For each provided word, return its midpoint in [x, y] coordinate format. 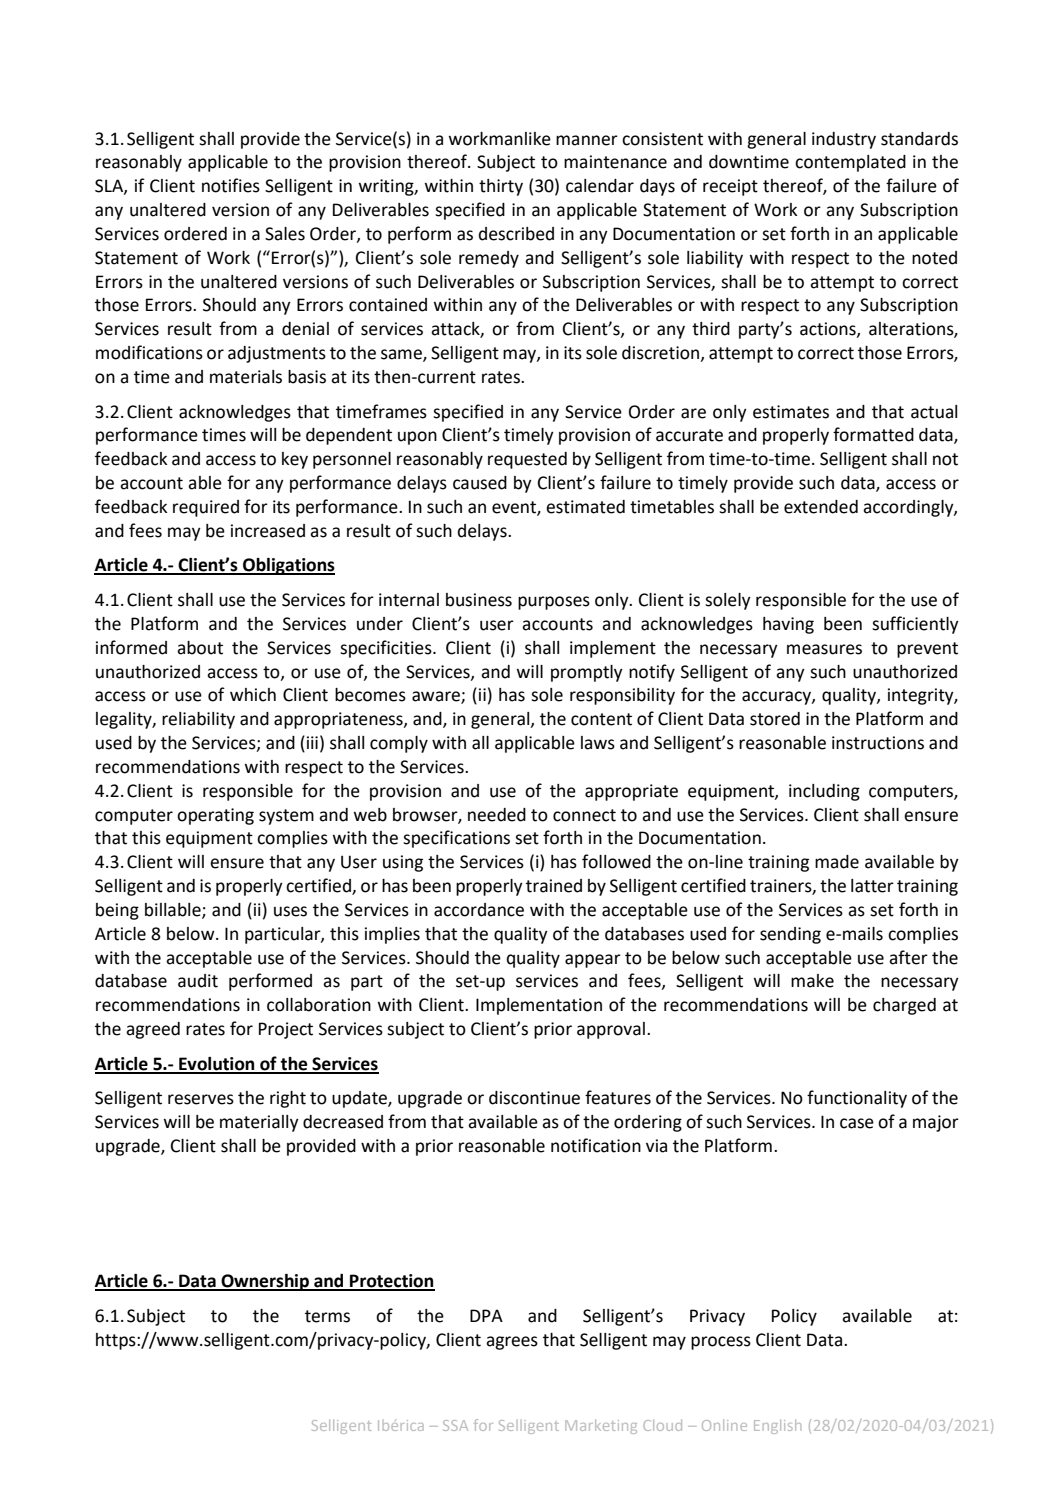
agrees [512, 1343]
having [788, 625]
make [812, 981]
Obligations [288, 566]
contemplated [850, 163]
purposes [554, 603]
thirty [501, 187]
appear [593, 961]
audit [198, 981]
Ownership [265, 1282]
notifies [231, 185]
